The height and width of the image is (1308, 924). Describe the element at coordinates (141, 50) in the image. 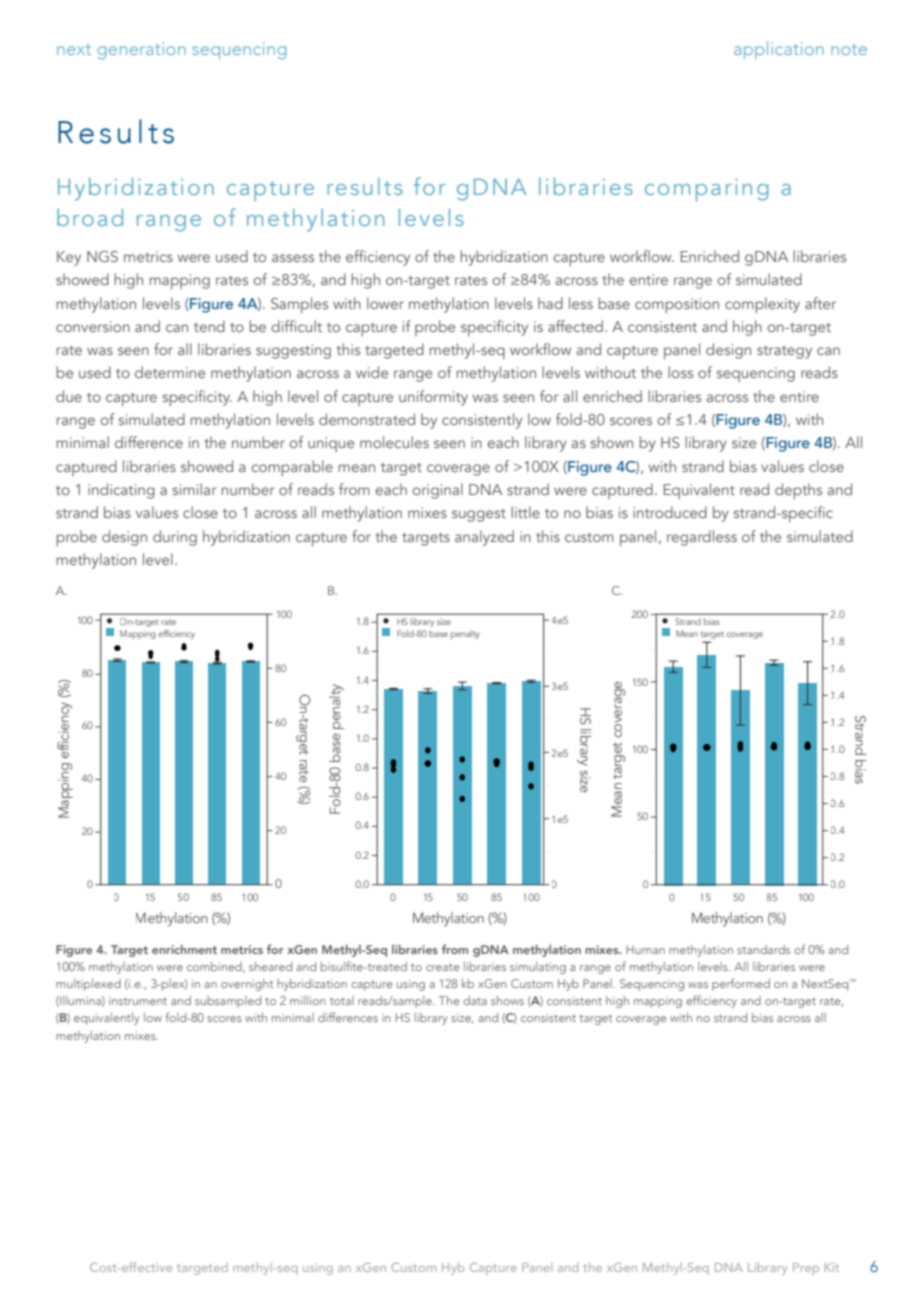

I see `generation` at that location.
